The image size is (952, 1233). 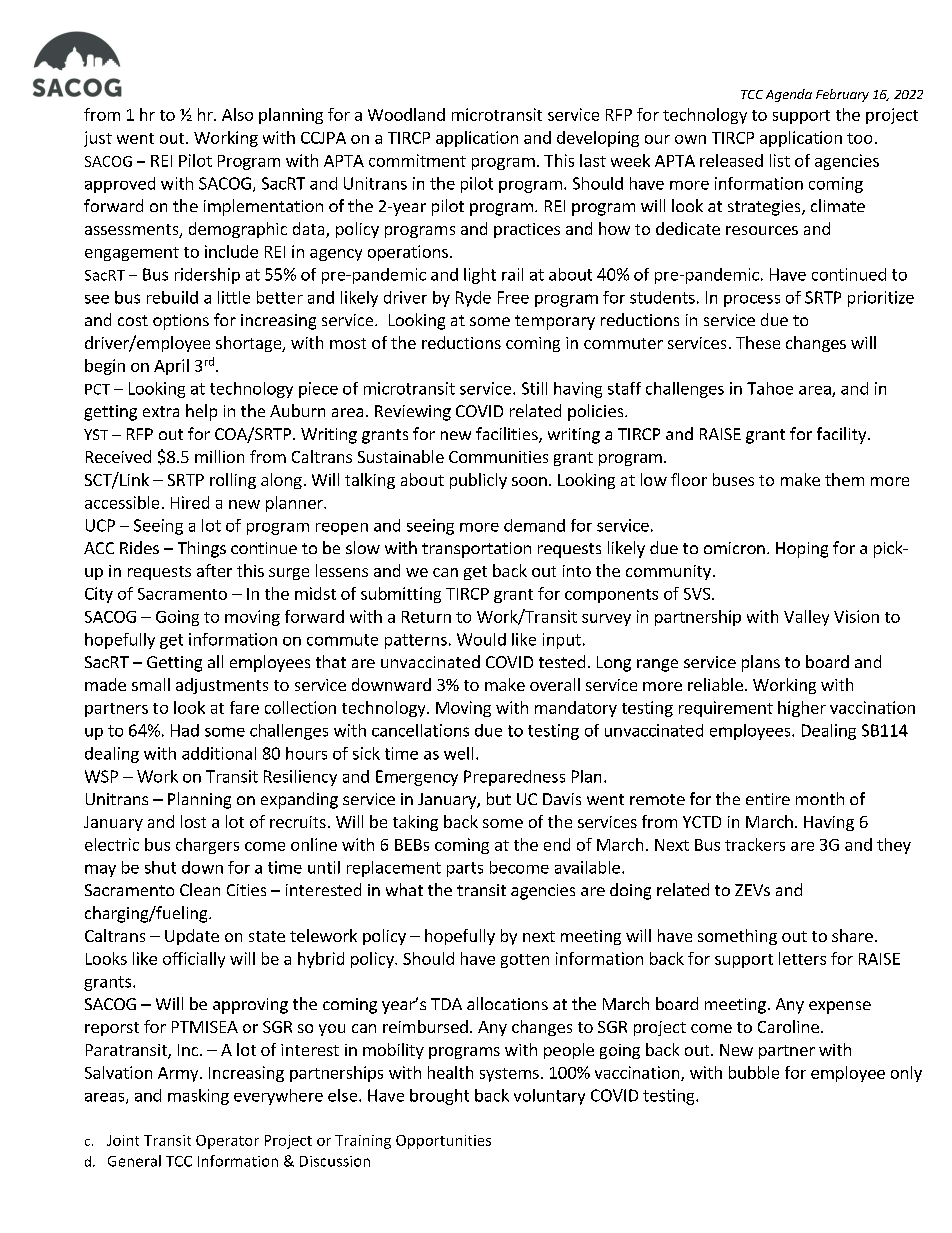 I want to click on Opportunities, so click(x=443, y=1142).
